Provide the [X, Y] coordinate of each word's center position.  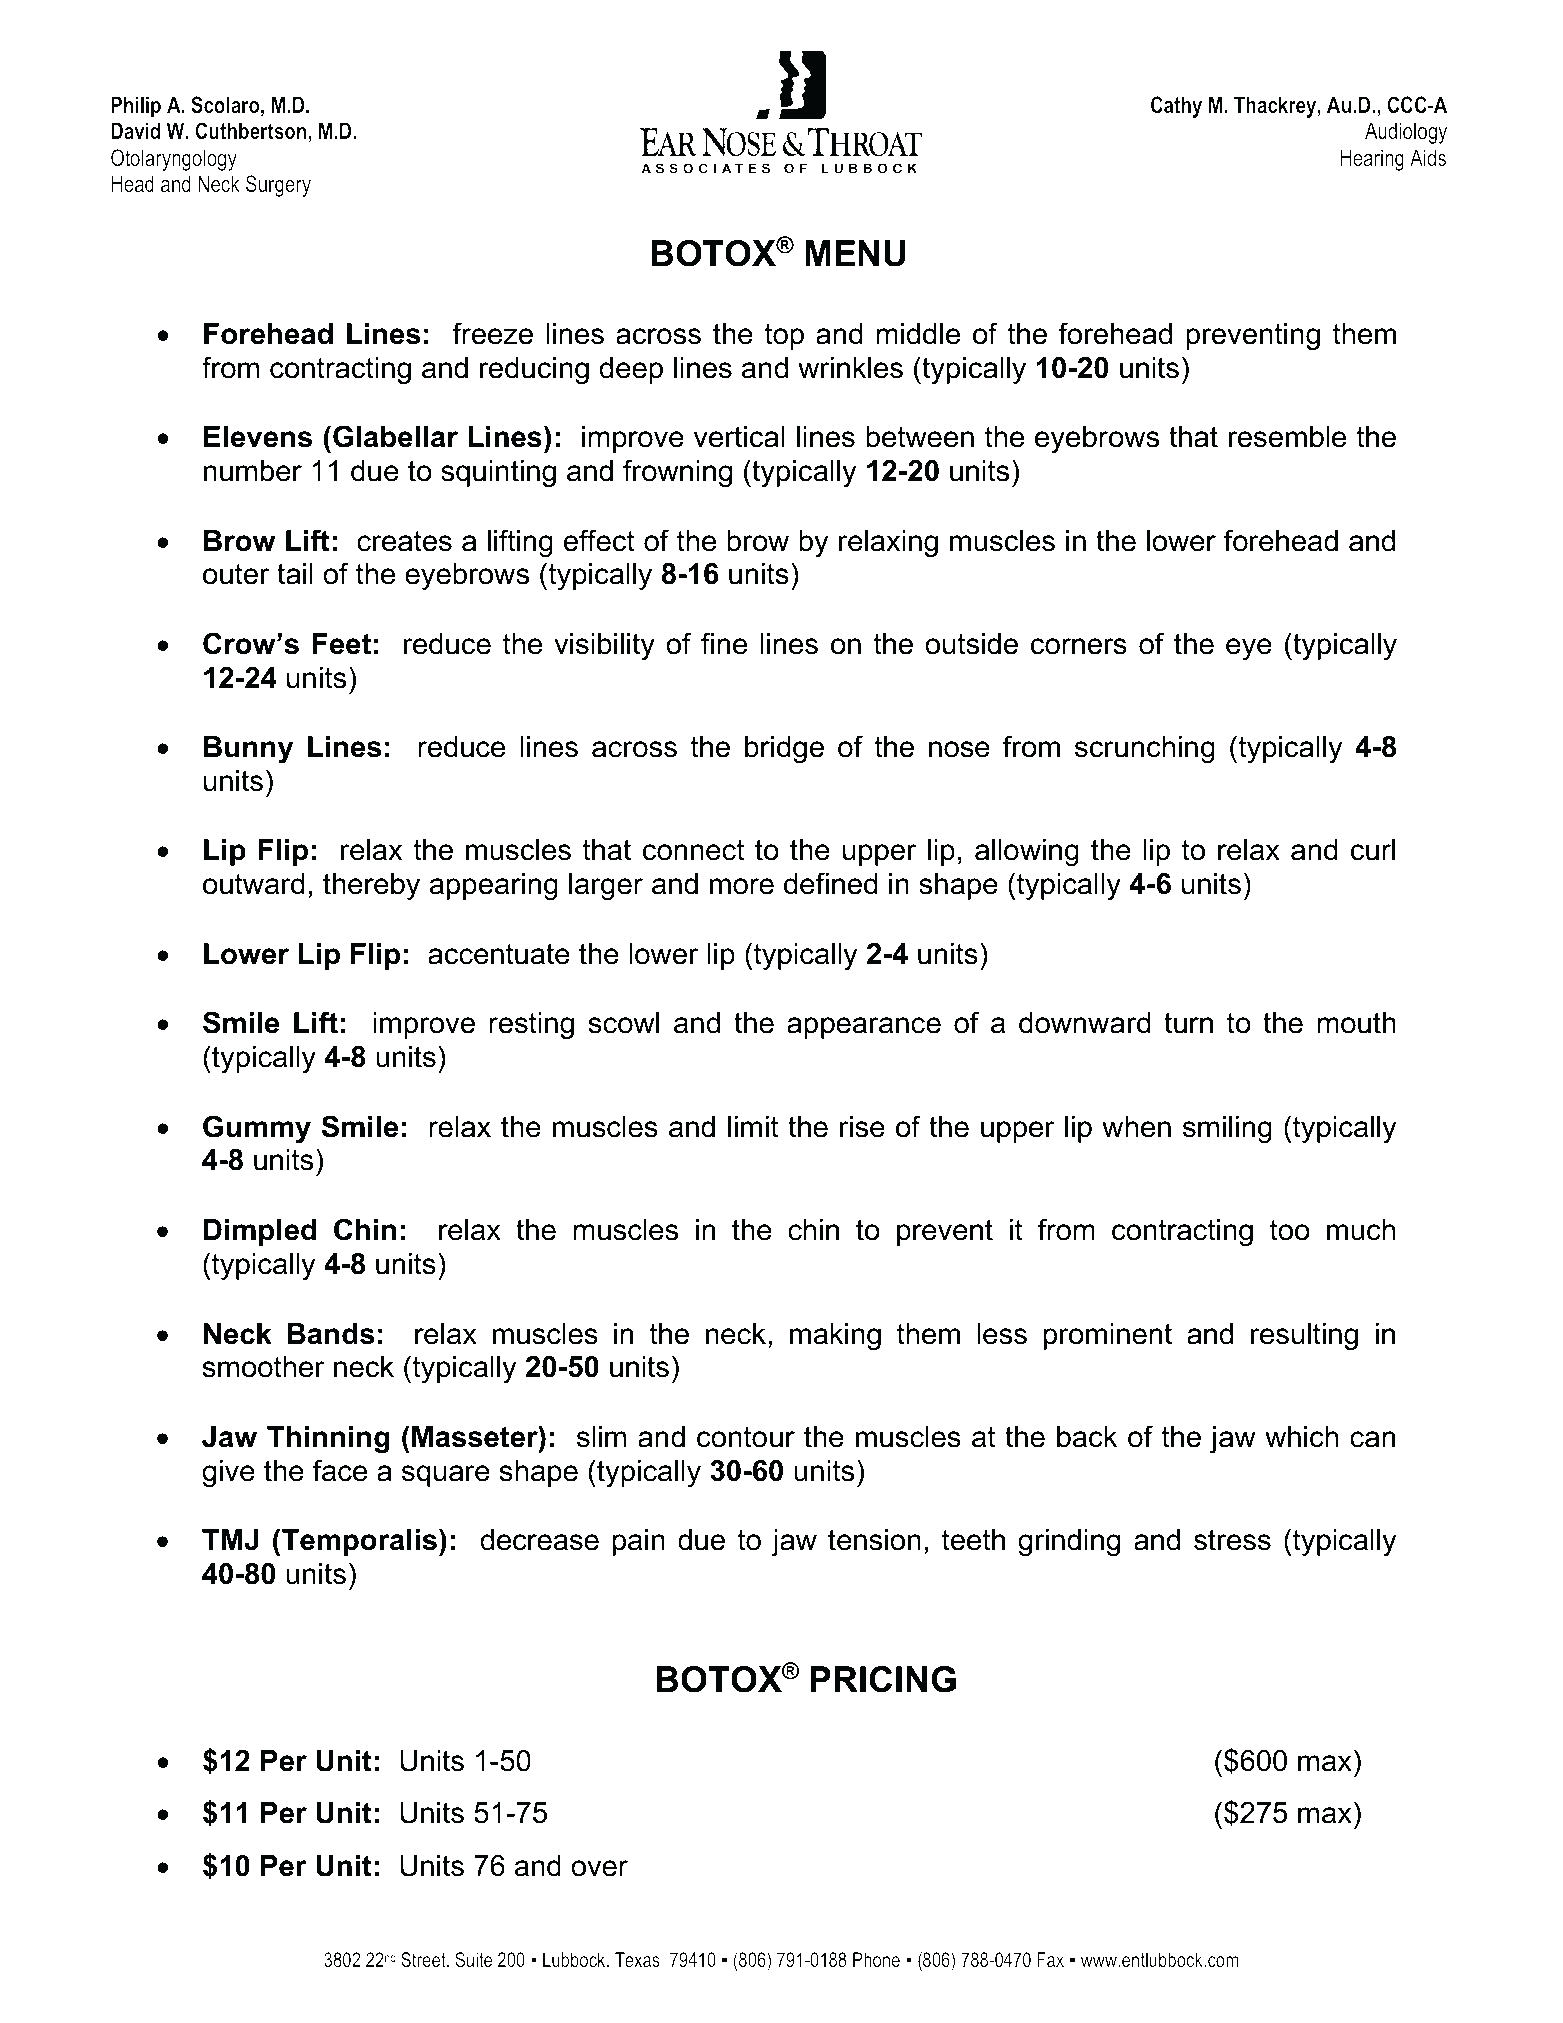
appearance [864, 1028]
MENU [855, 253]
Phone [876, 1959]
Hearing [1372, 160]
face [340, 1470]
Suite [473, 1959]
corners [1079, 646]
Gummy [257, 1129]
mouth [1356, 1023]
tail [295, 574]
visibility [604, 646]
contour [746, 1437]
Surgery [278, 186]
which [1301, 1437]
